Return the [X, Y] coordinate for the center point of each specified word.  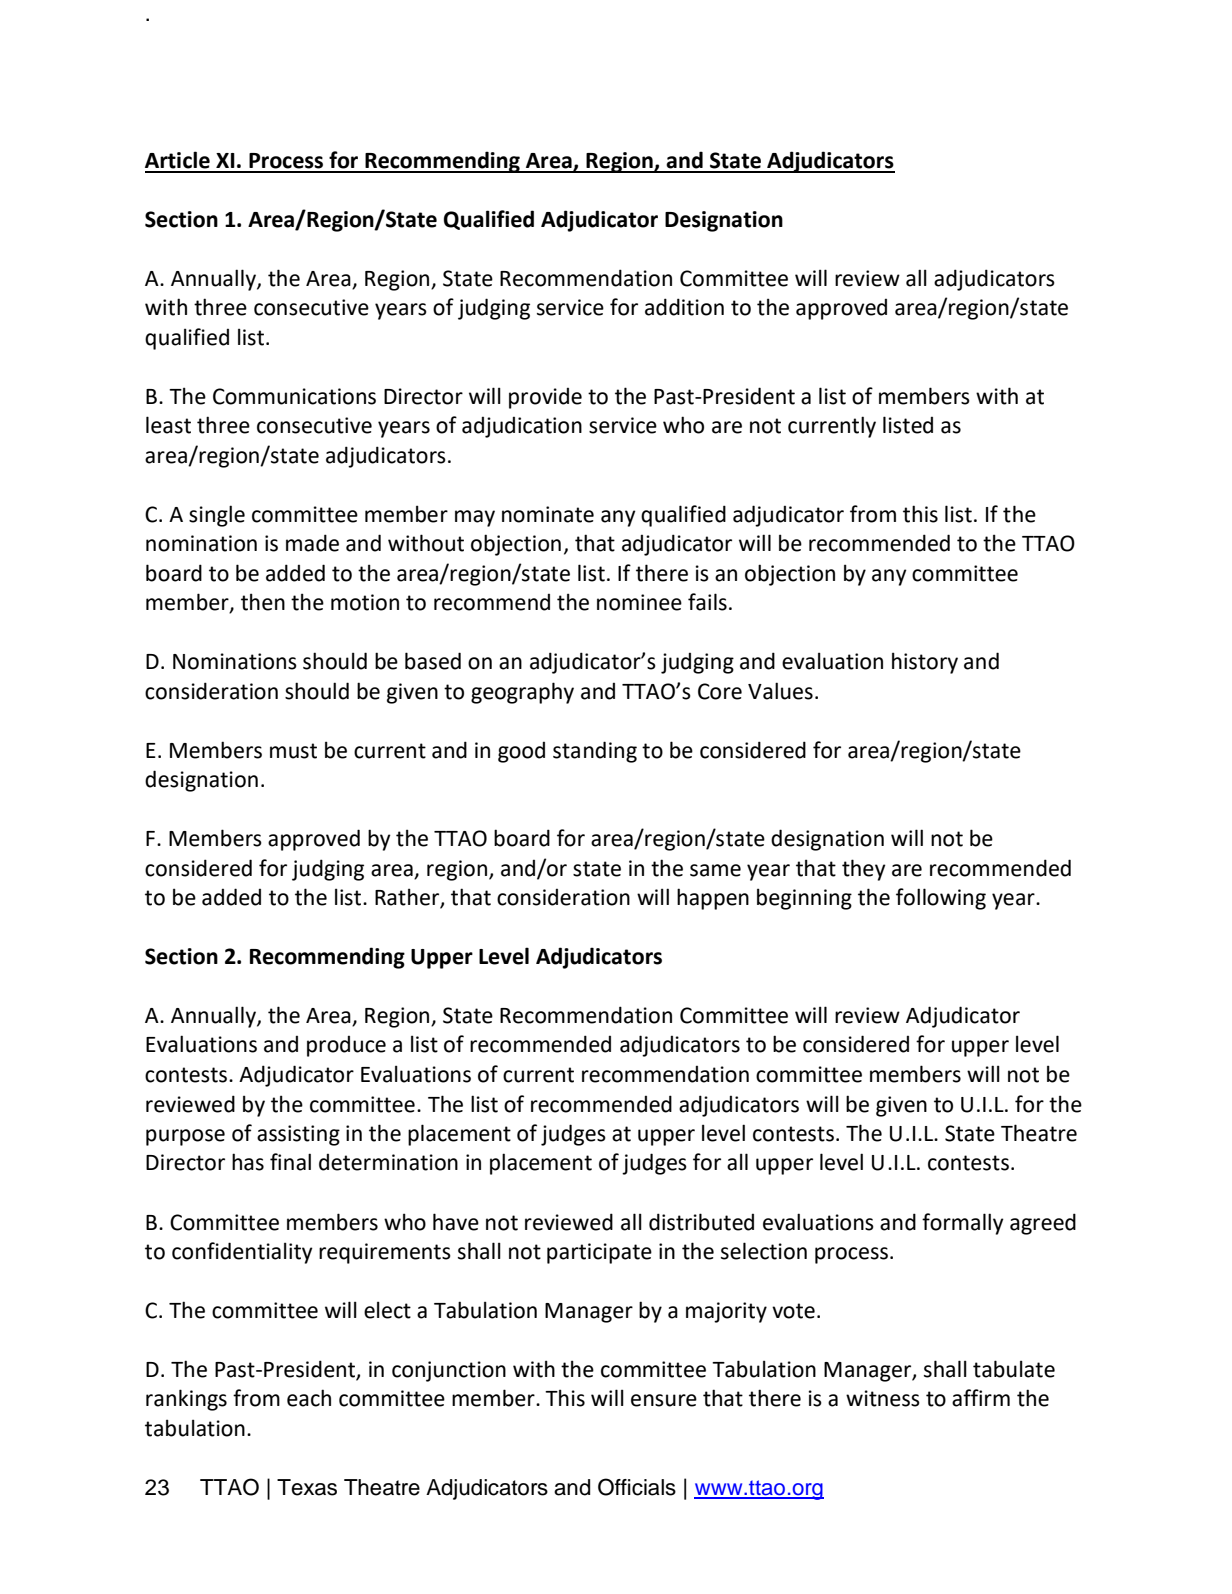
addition [684, 307]
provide [545, 398]
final [290, 1162]
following [941, 899]
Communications [294, 396]
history [925, 663]
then [263, 602]
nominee [639, 602]
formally [963, 1224]
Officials [637, 1487]
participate [599, 1253]
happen [713, 899]
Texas [307, 1487]
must [293, 751]
